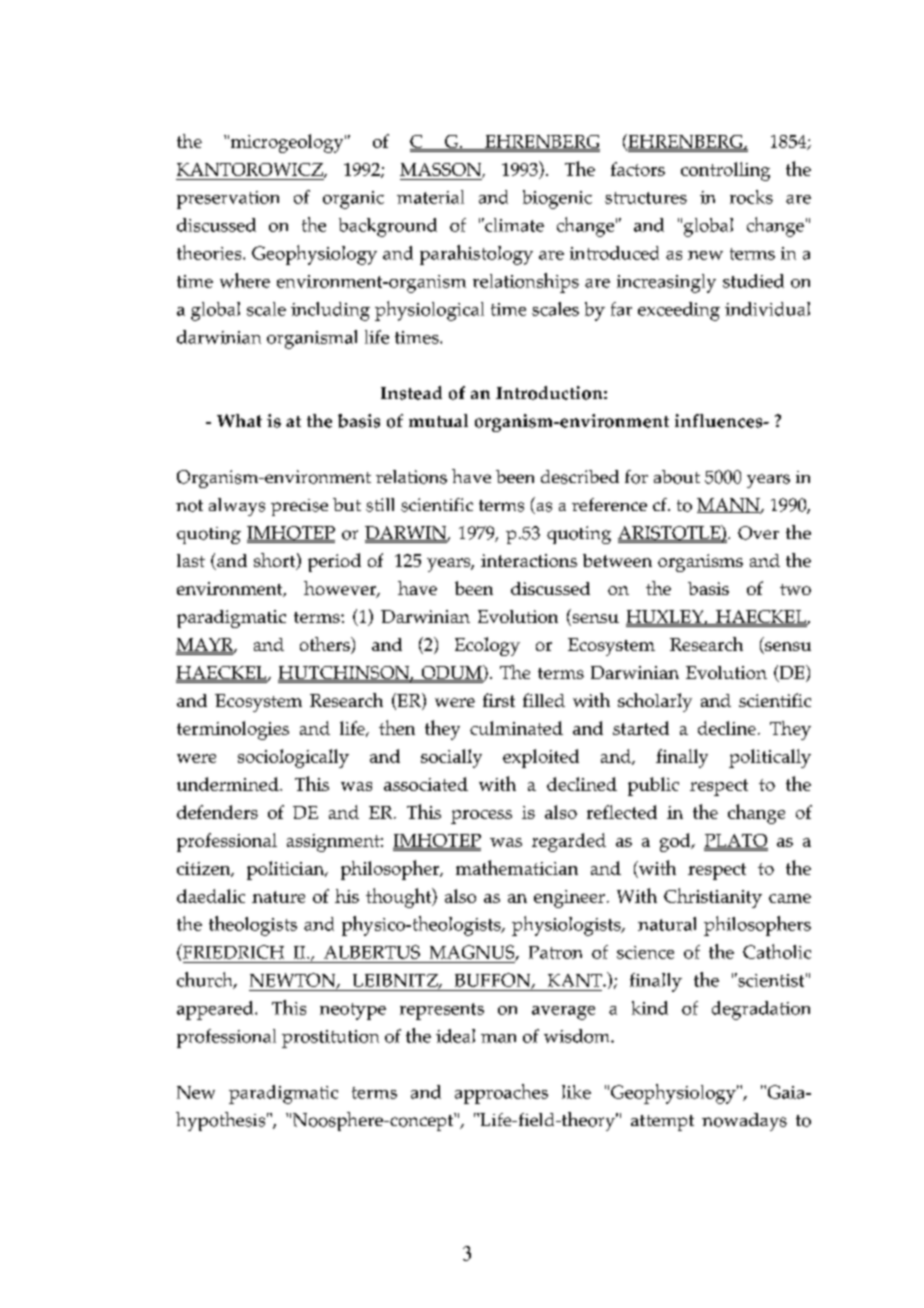 This screenshot has height=1308, width=924. What do you see at coordinates (438, 420) in the screenshot?
I see `mutual` at bounding box center [438, 420].
